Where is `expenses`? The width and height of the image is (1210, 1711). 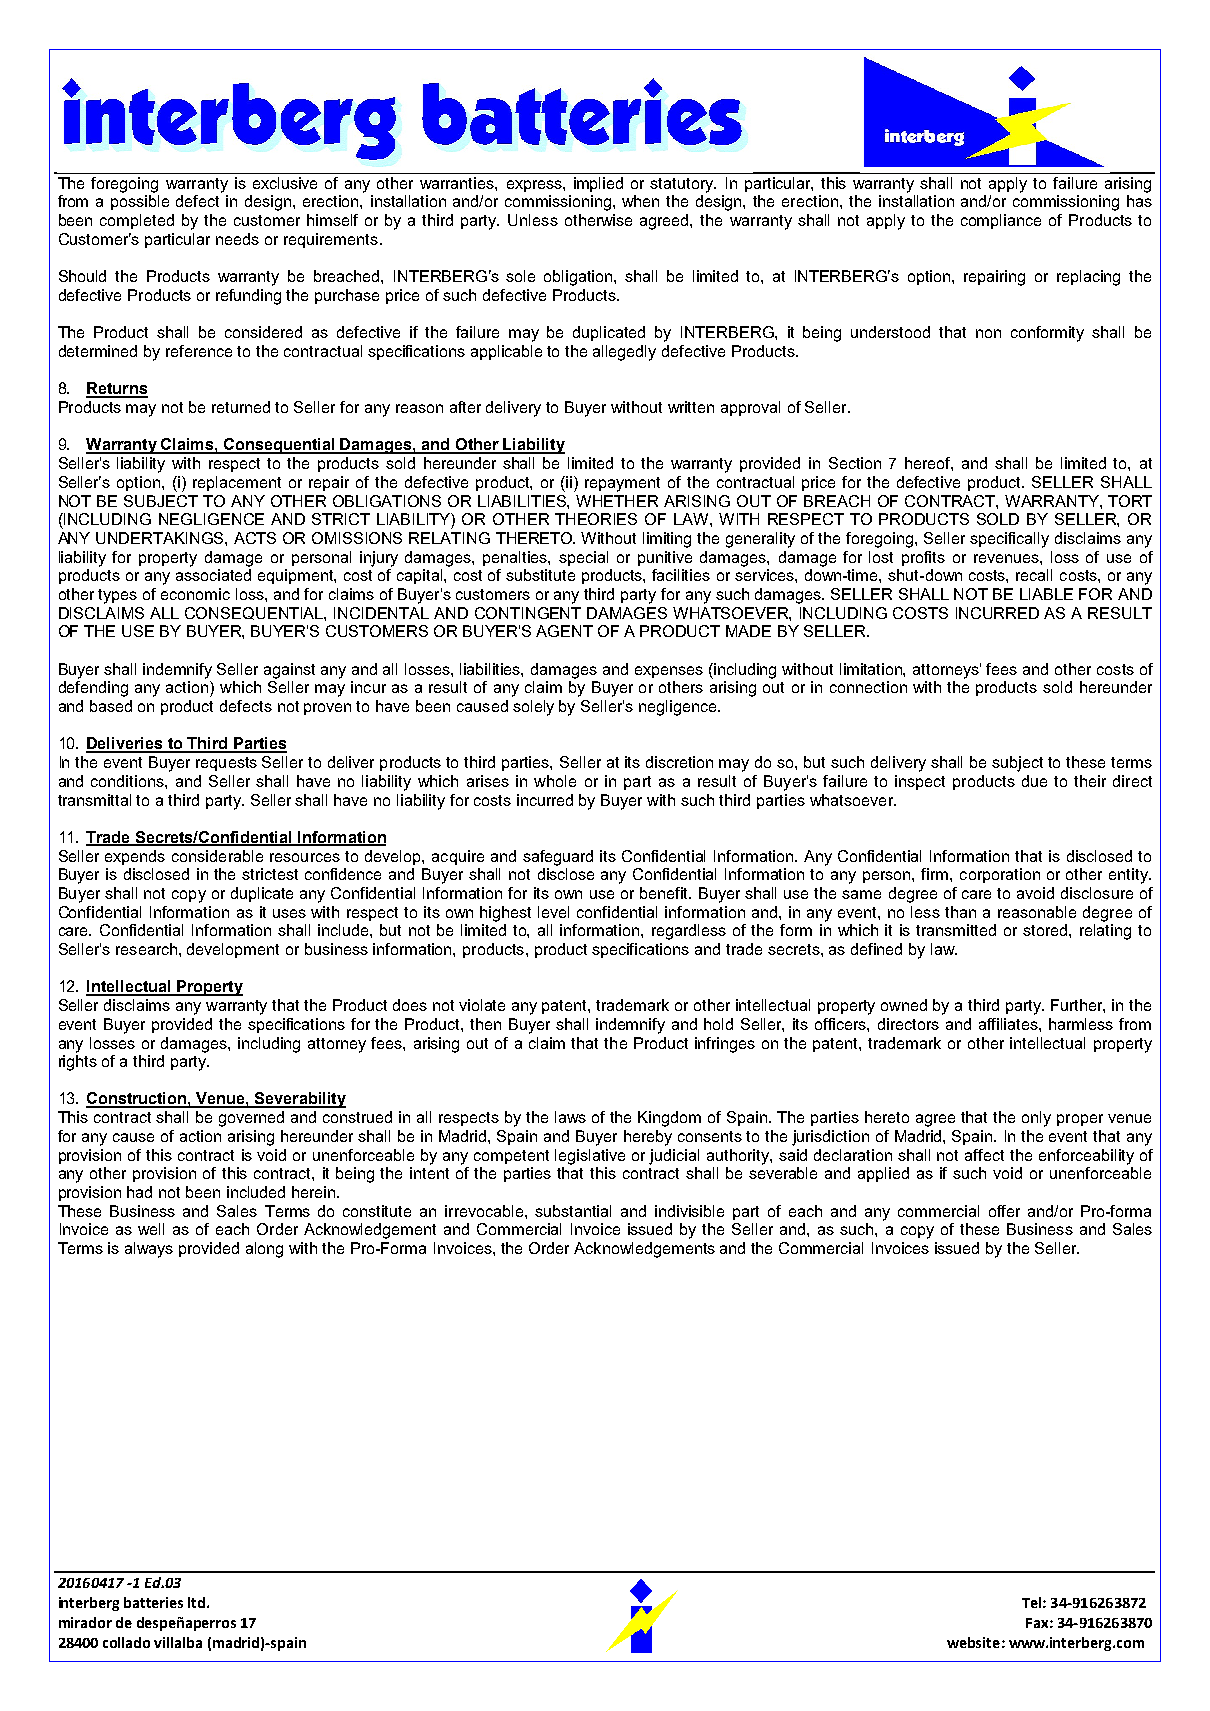
expenses is located at coordinates (669, 672).
